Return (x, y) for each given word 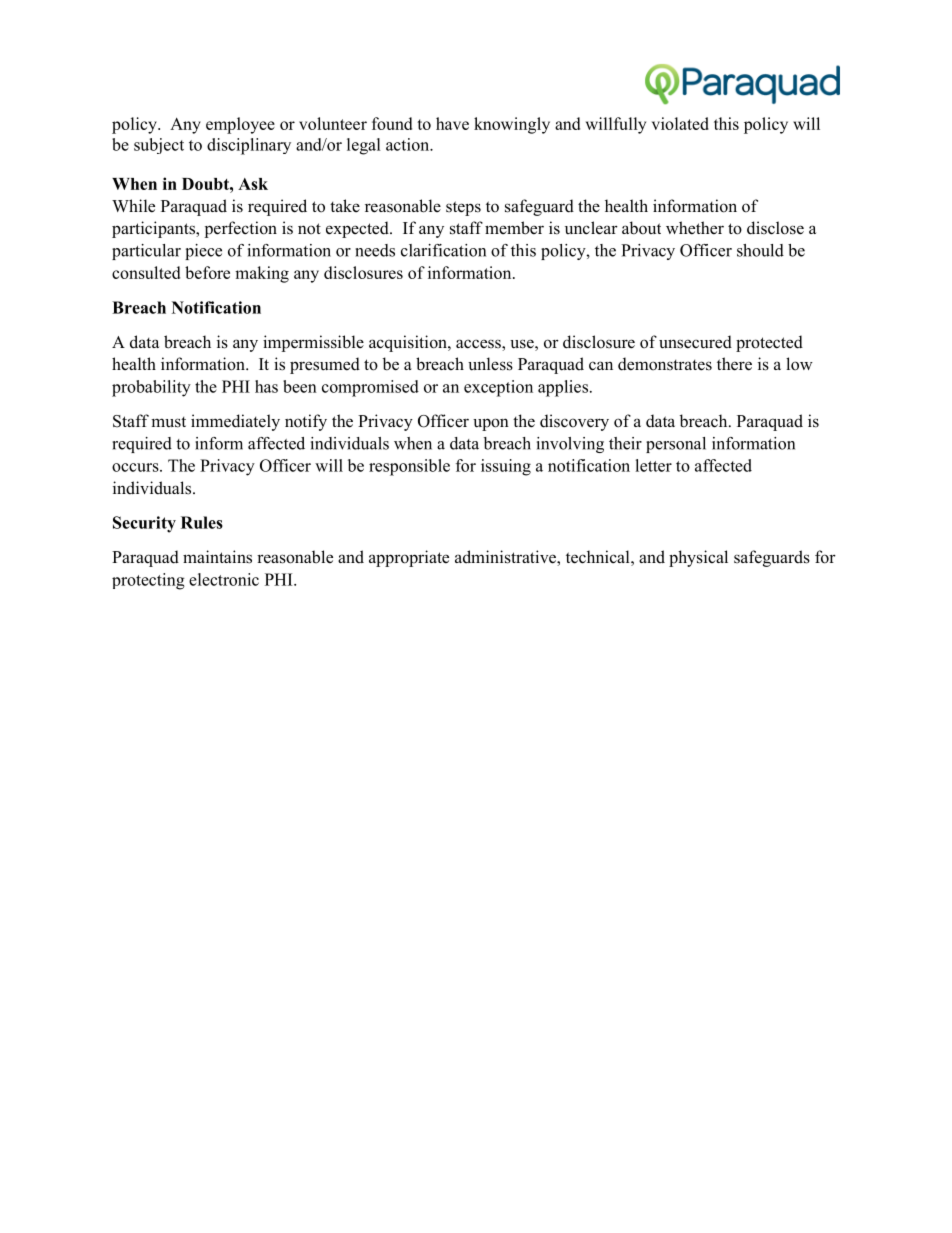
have (452, 123)
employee (240, 125)
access (479, 345)
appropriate (409, 558)
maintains (217, 557)
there (734, 364)
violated (680, 123)
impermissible (313, 343)
